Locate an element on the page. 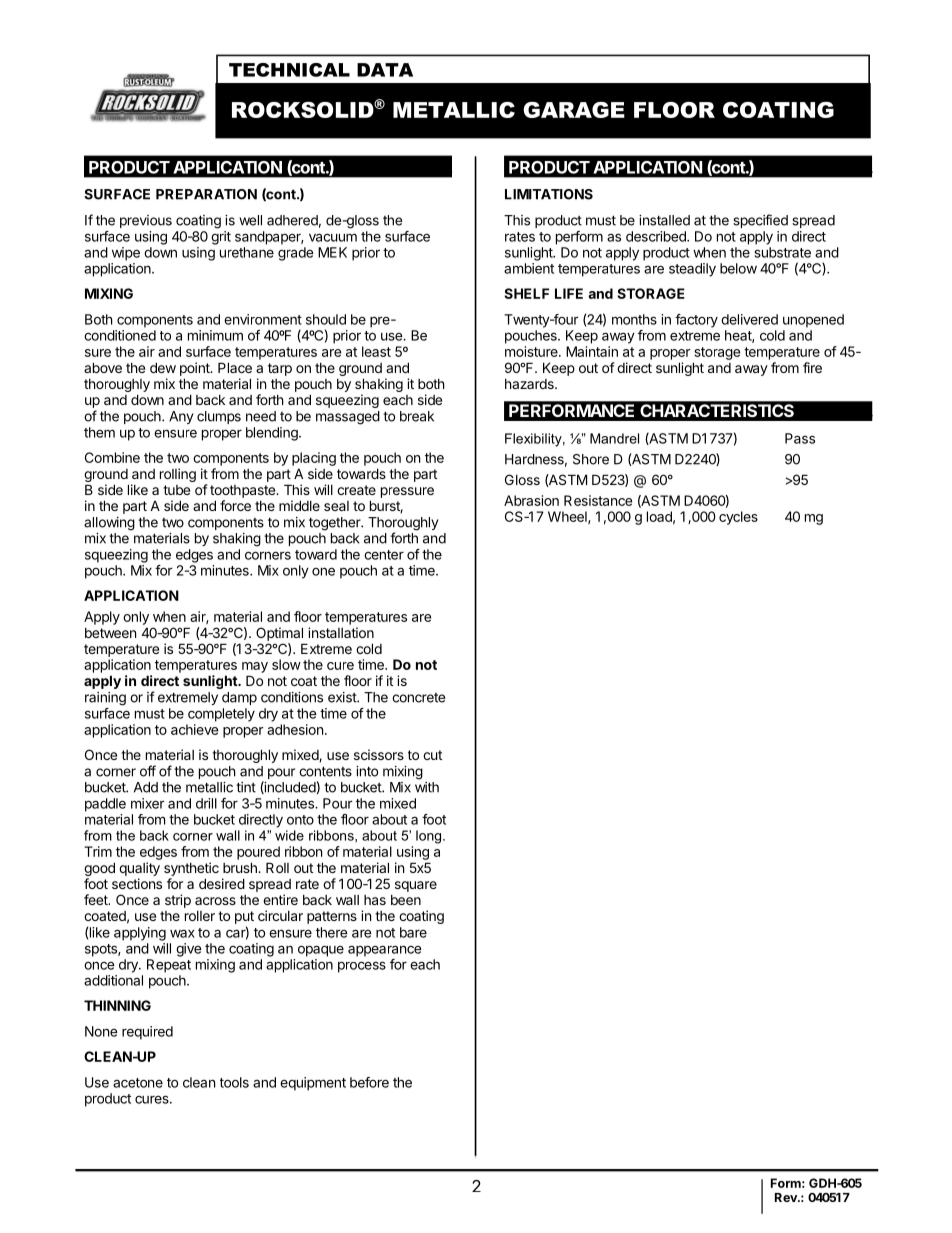 The height and width of the page is (1233, 952). with is located at coordinates (427, 787).
